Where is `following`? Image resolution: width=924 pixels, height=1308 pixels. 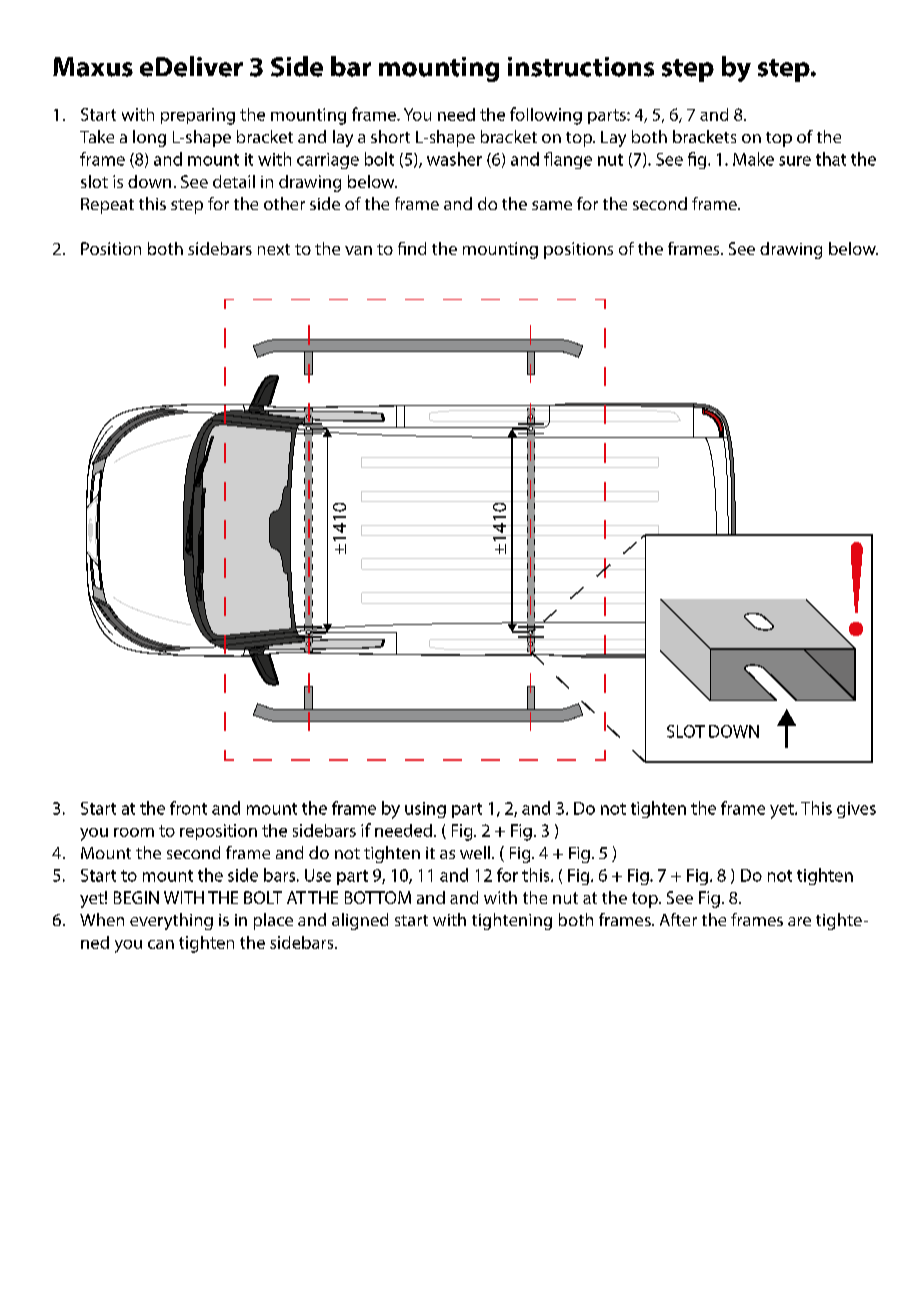
following is located at coordinates (546, 116).
